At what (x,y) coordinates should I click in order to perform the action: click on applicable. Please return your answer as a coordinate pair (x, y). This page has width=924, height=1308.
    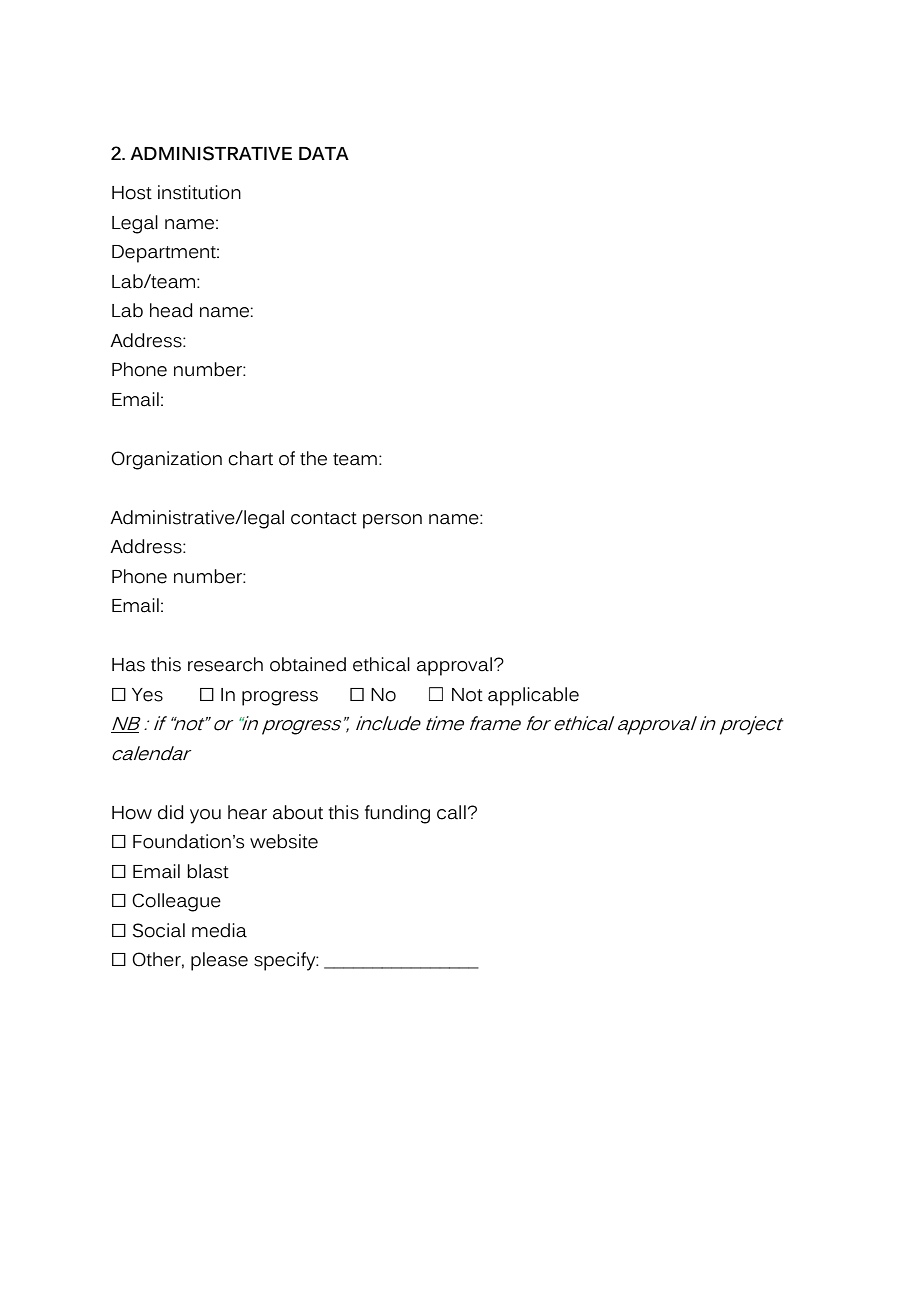
    Looking at the image, I should click on (533, 696).
